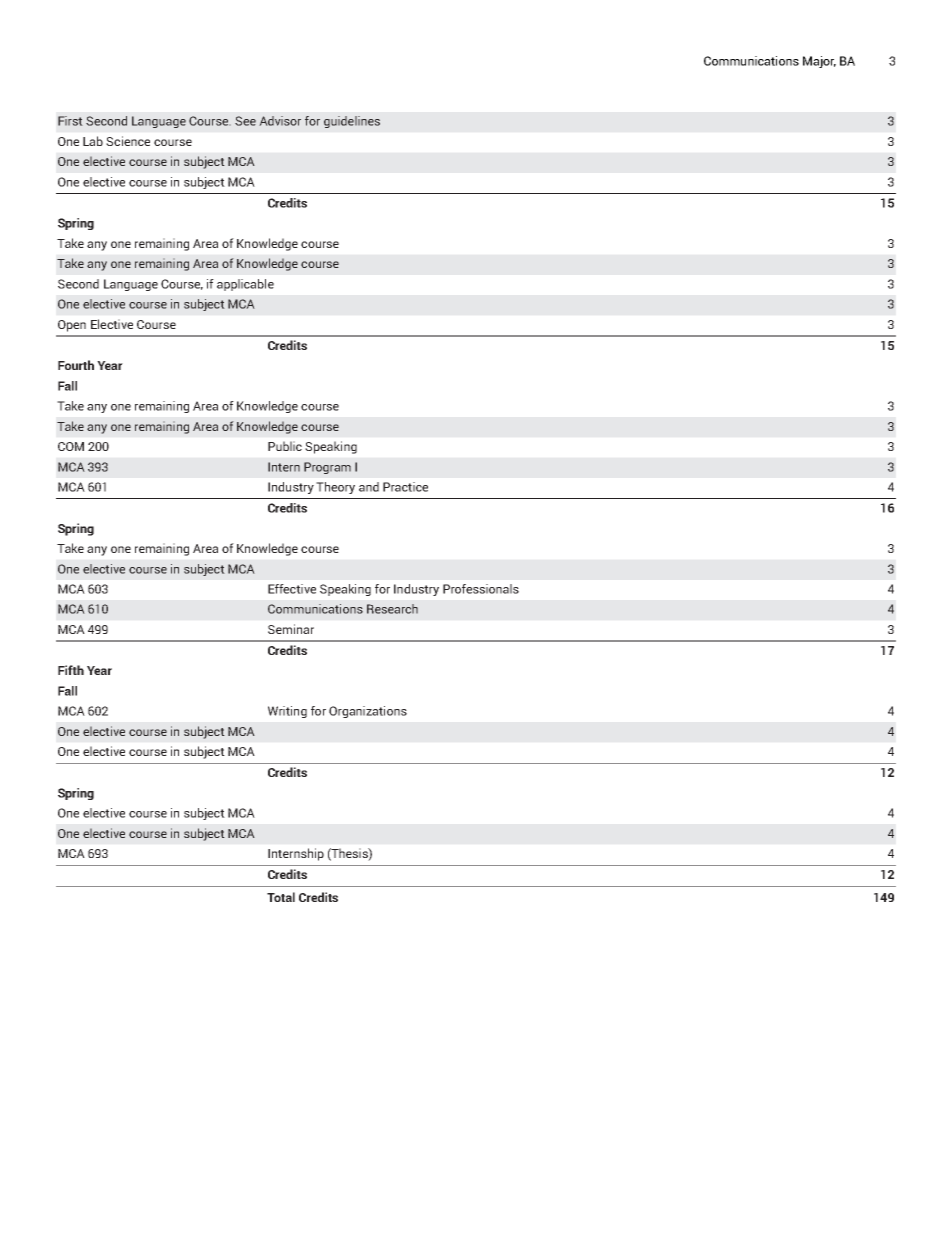  Describe the element at coordinates (245, 285) in the screenshot. I see `applicable` at that location.
